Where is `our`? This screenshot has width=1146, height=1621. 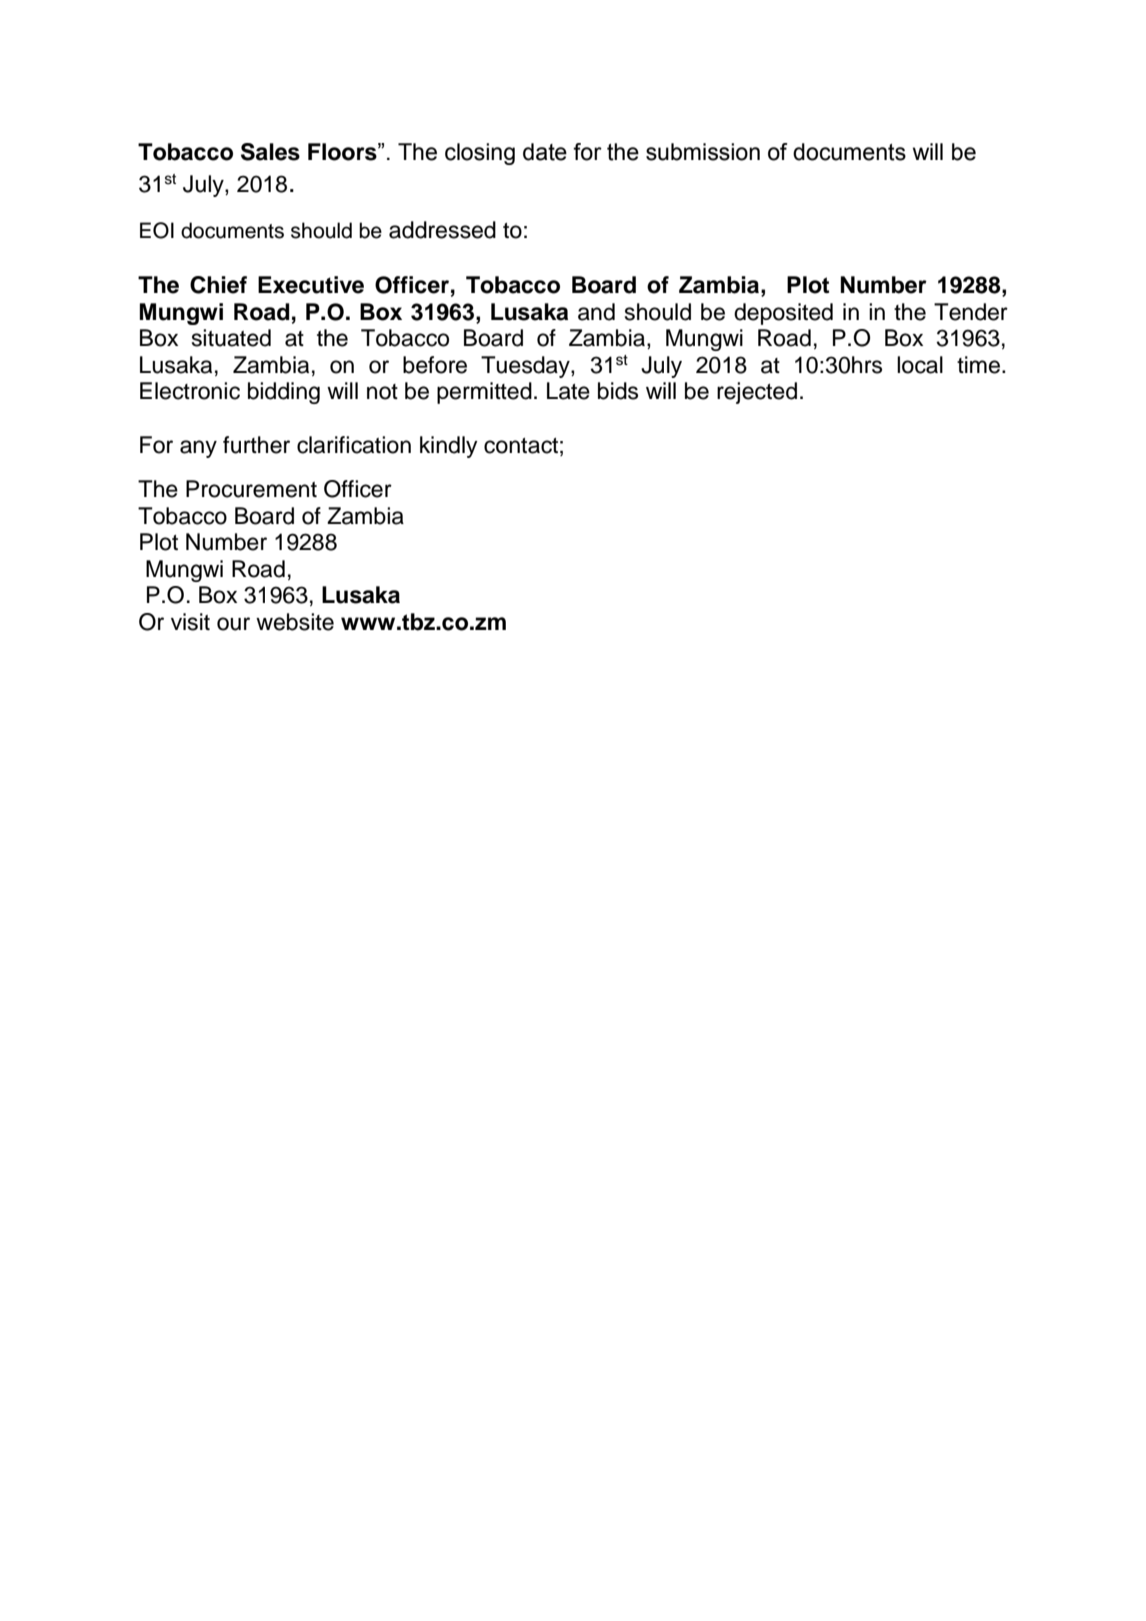
our is located at coordinates (233, 624).
